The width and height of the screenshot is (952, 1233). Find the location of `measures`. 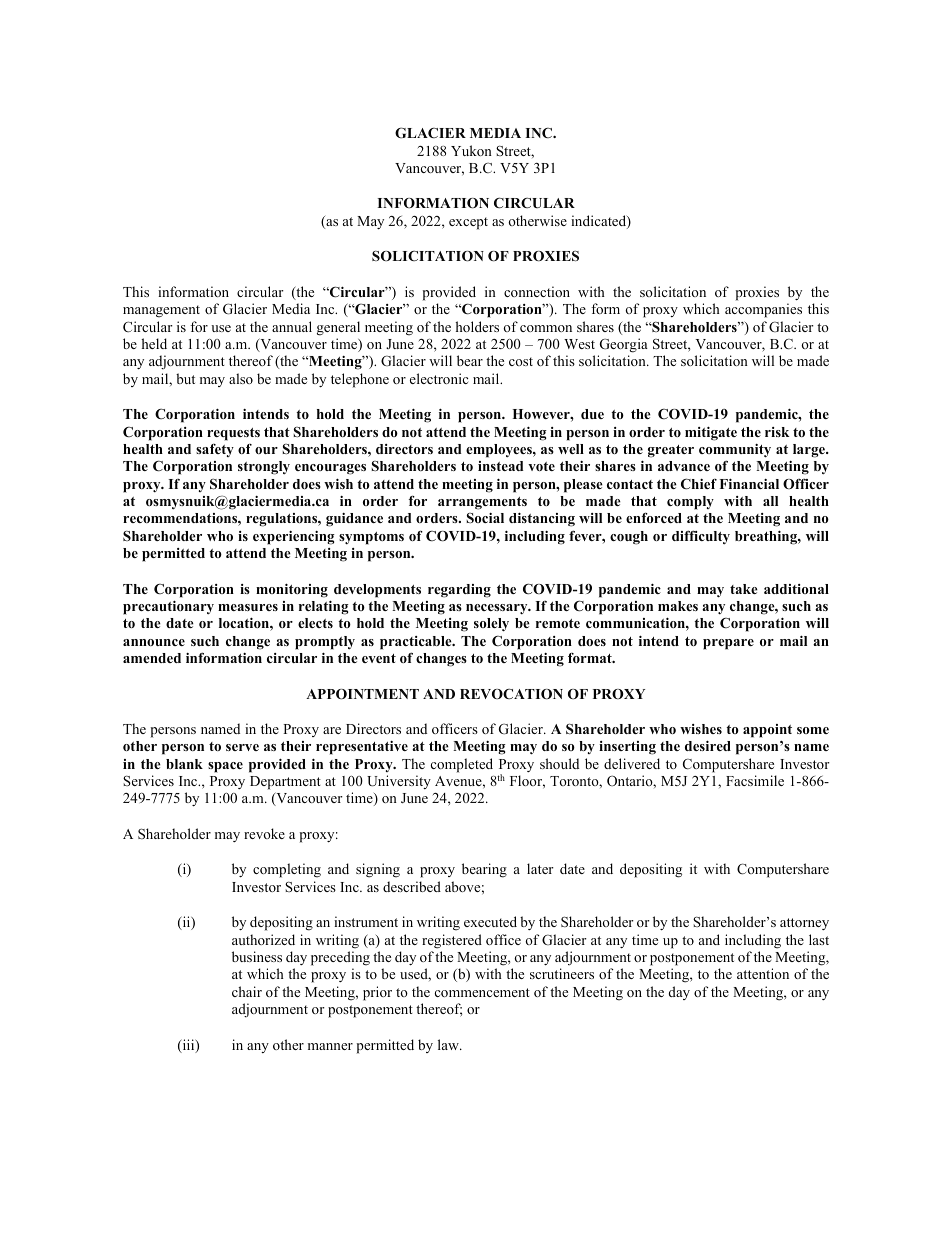

measures is located at coordinates (248, 607).
